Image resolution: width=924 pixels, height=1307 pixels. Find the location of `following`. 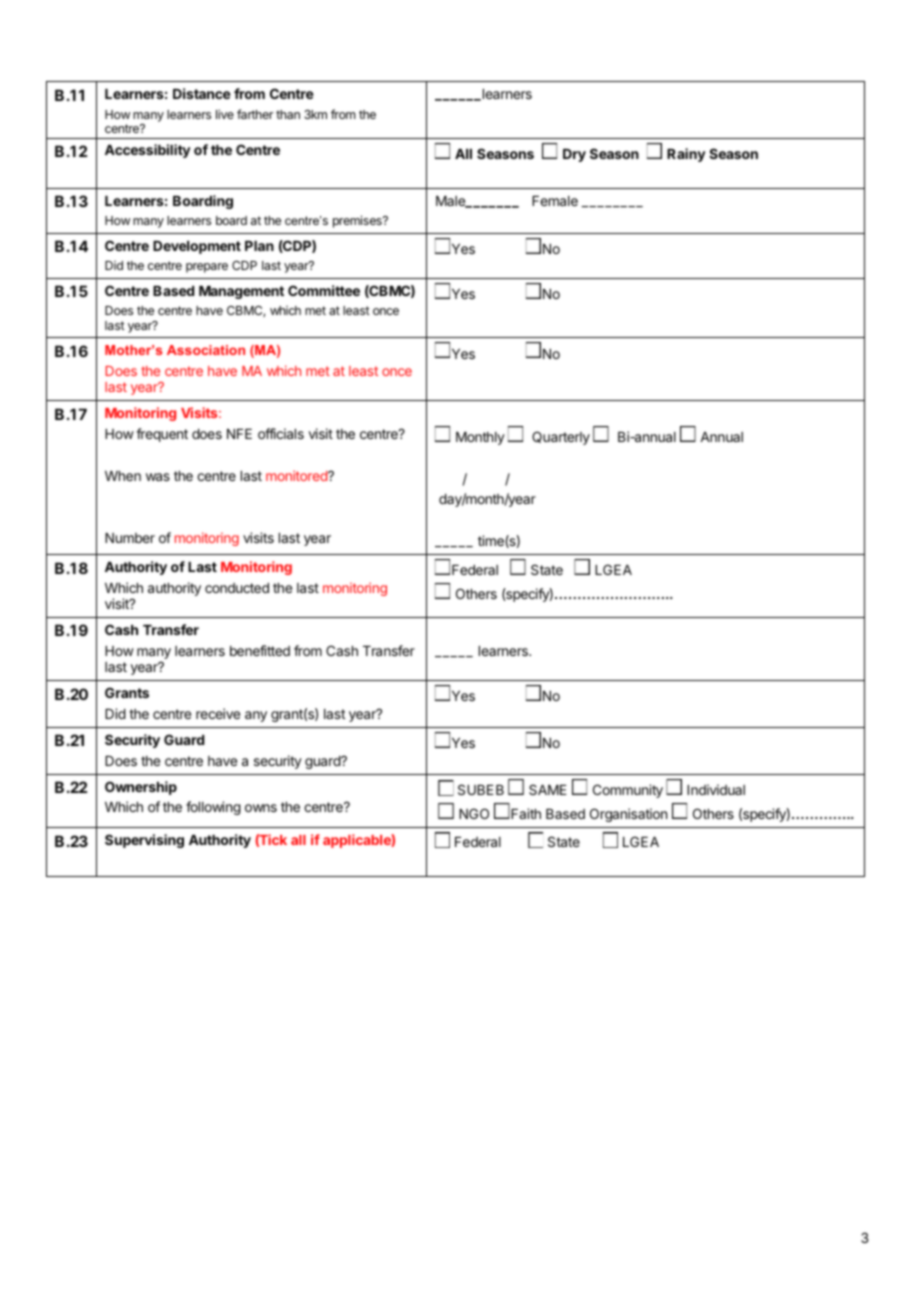

following is located at coordinates (213, 808).
